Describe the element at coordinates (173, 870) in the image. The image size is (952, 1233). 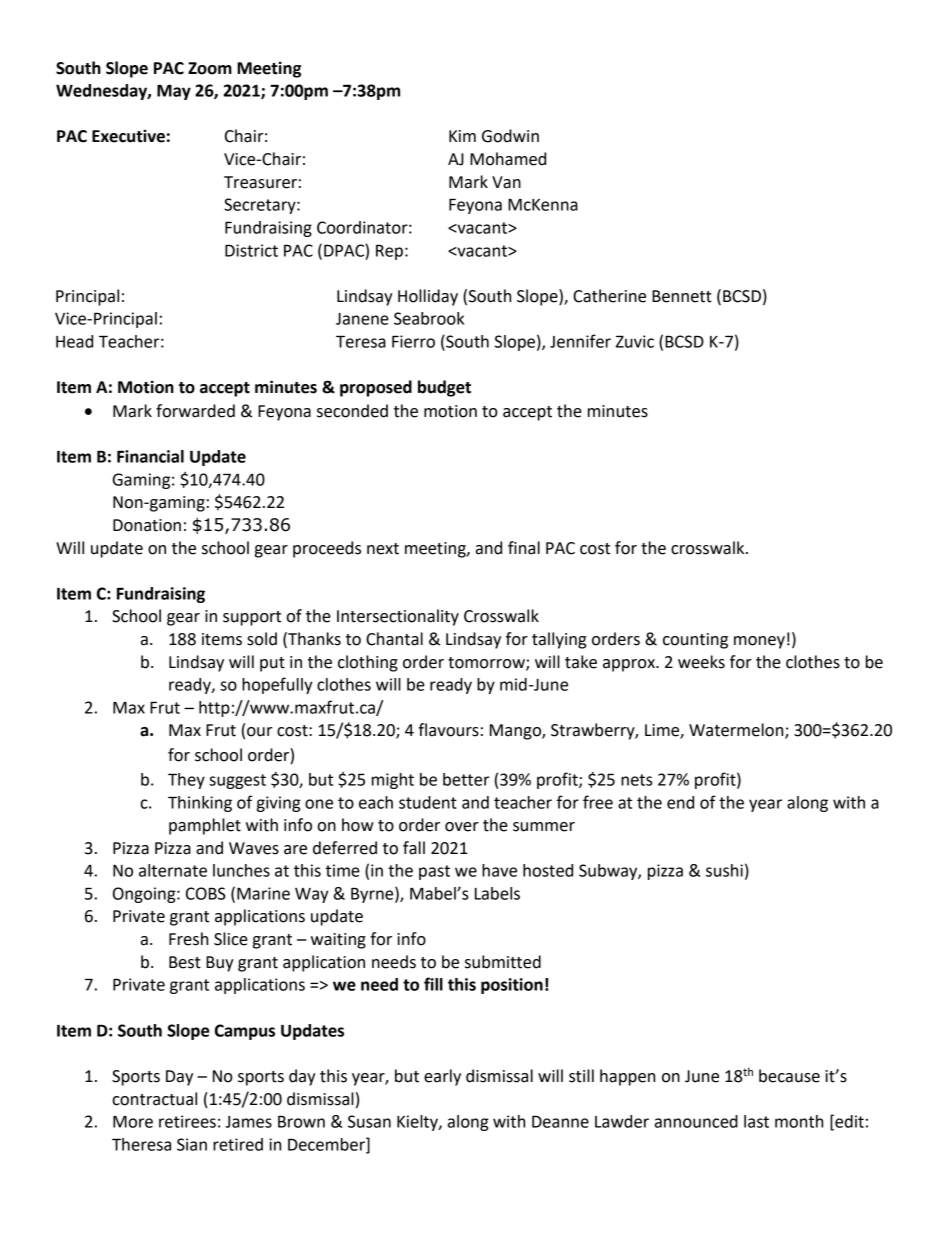
I see `alternate` at that location.
